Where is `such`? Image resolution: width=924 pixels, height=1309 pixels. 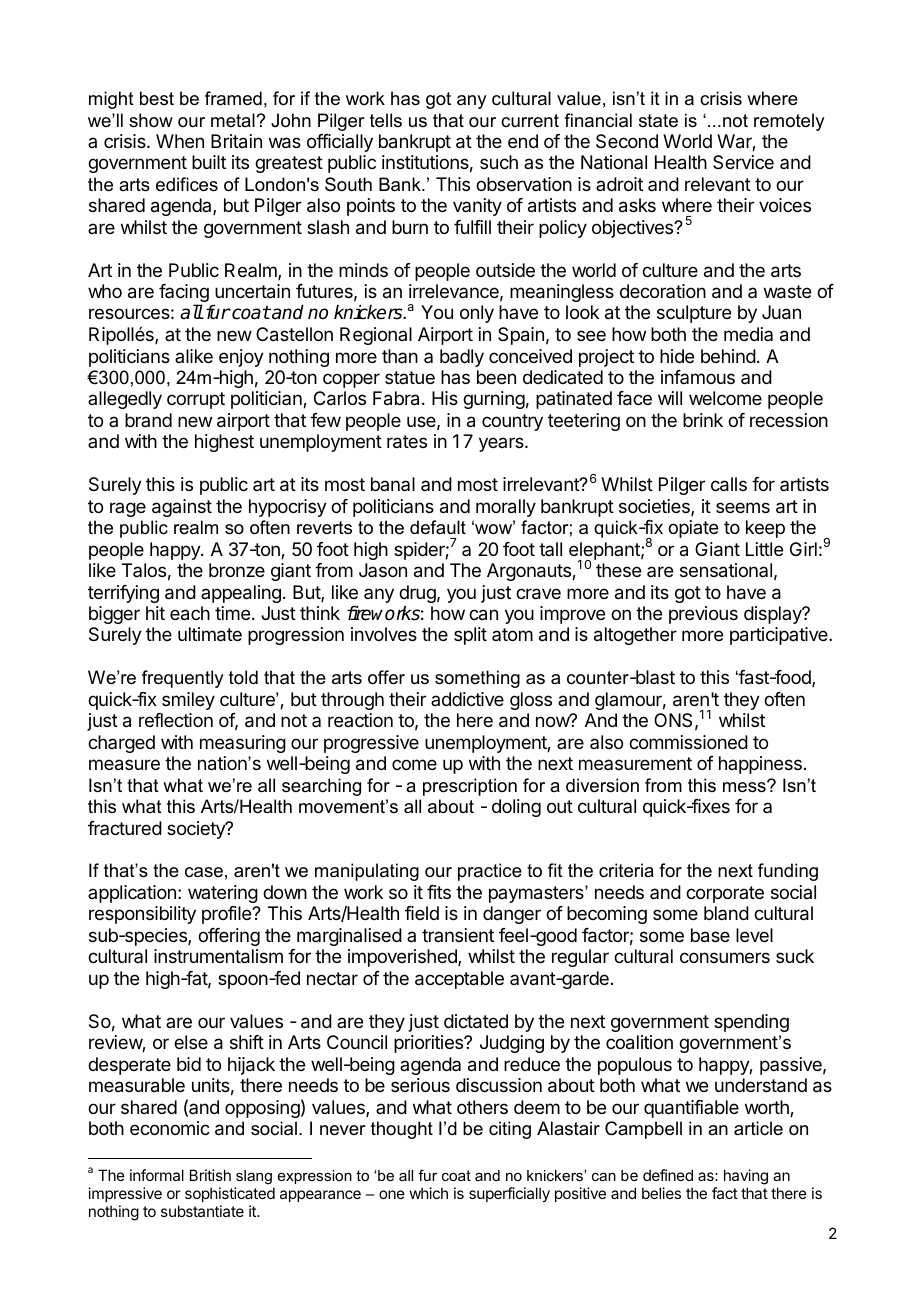
such is located at coordinates (499, 162).
